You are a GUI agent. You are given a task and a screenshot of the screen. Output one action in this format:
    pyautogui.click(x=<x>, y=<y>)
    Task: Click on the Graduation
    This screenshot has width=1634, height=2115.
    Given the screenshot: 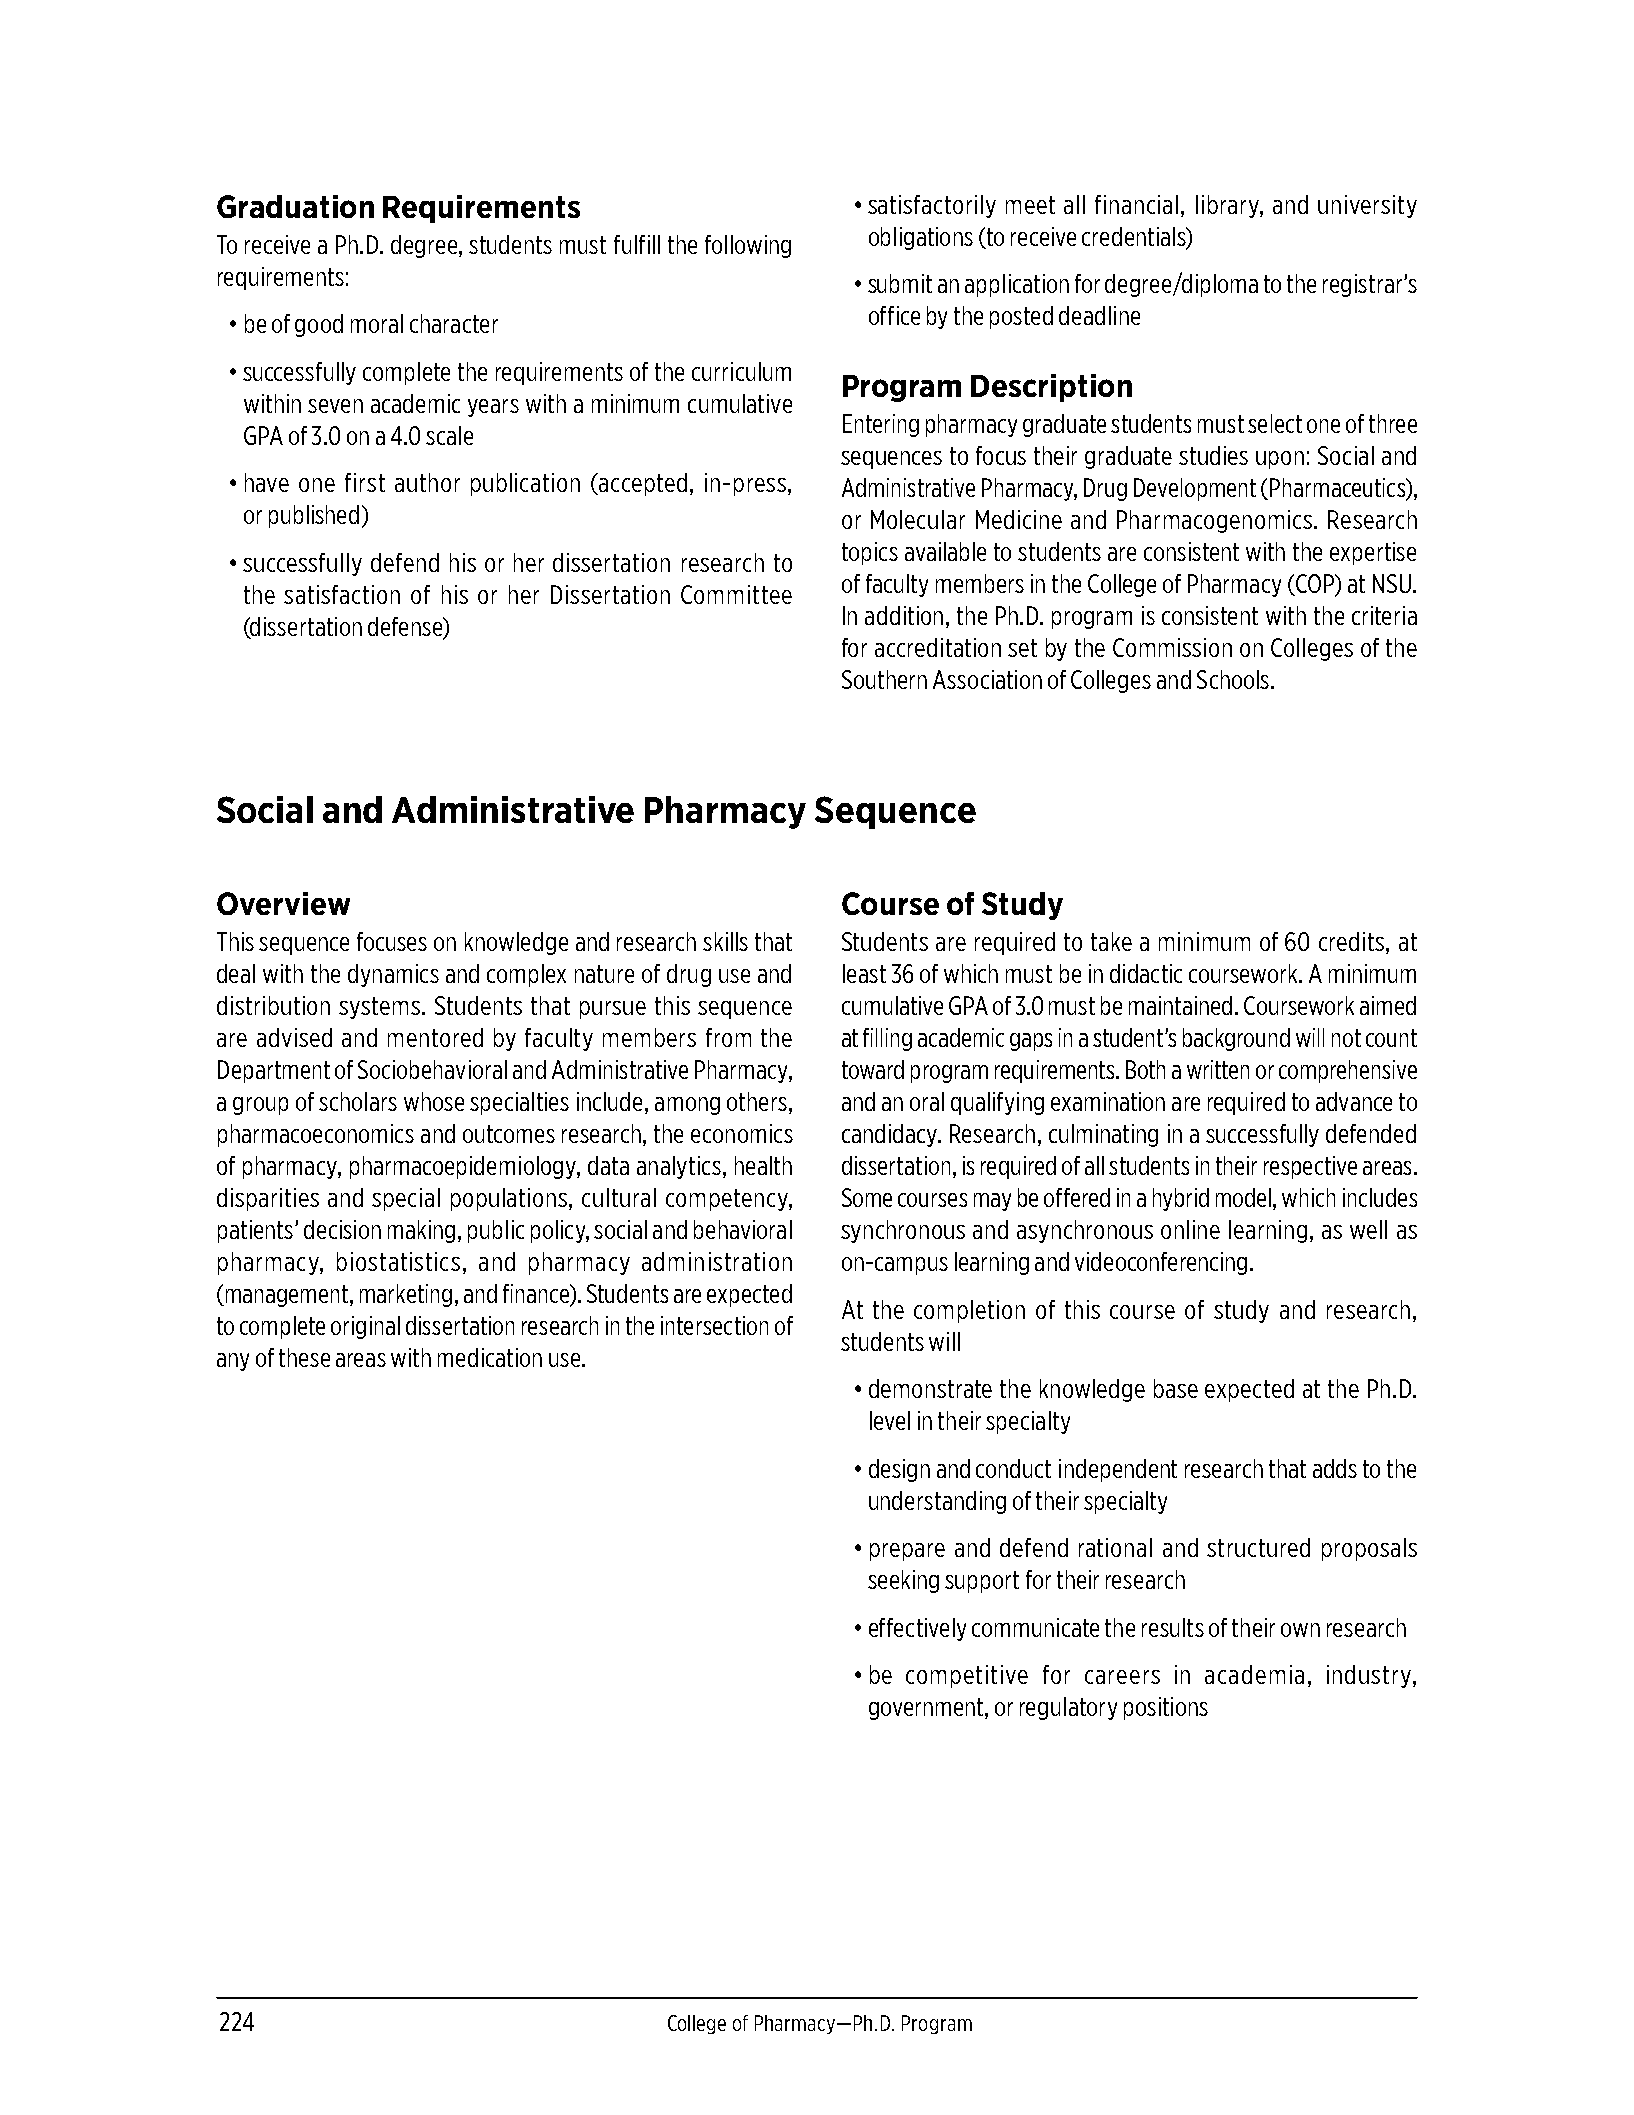 What is the action you would take?
    pyautogui.click(x=295, y=206)
